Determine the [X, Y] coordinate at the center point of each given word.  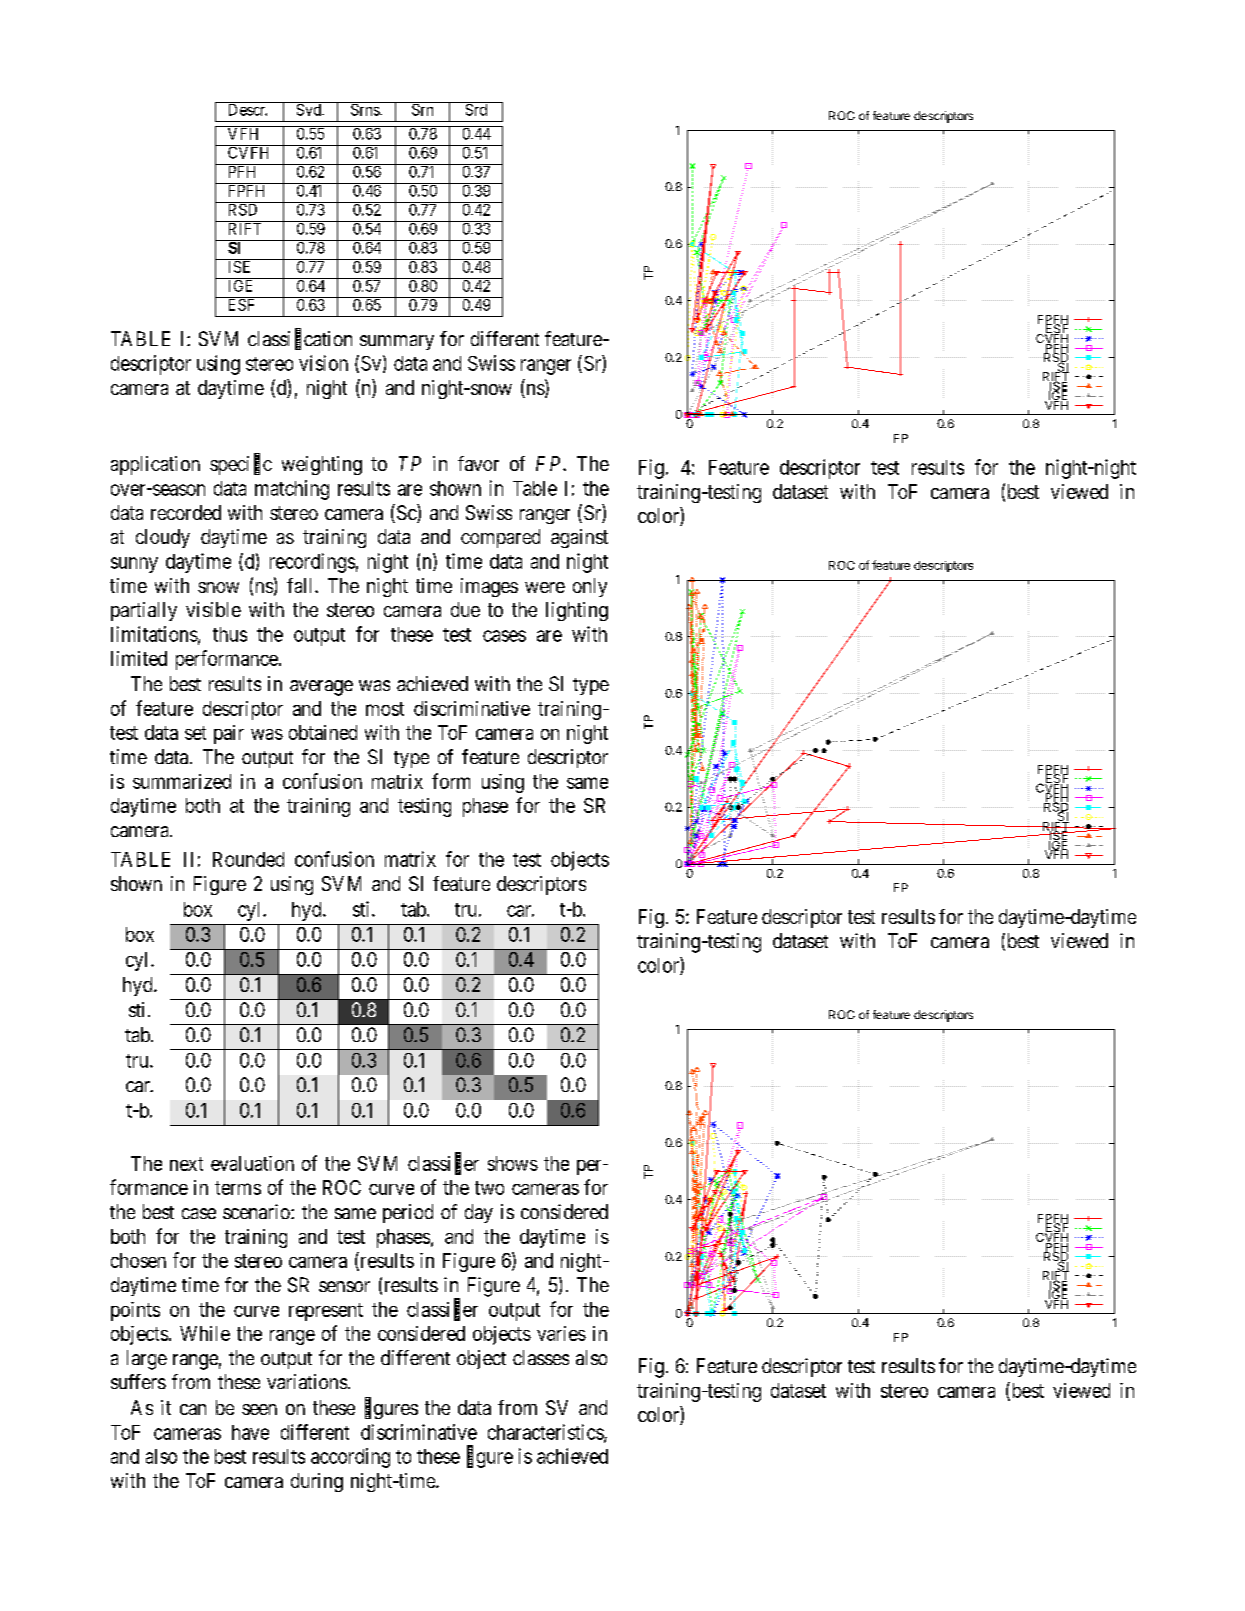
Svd [308, 109]
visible [213, 609]
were [545, 587]
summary [397, 342]
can [193, 1409]
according [350, 1458]
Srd [476, 109]
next [186, 1164]
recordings [312, 563]
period [408, 1213]
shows [513, 1163]
